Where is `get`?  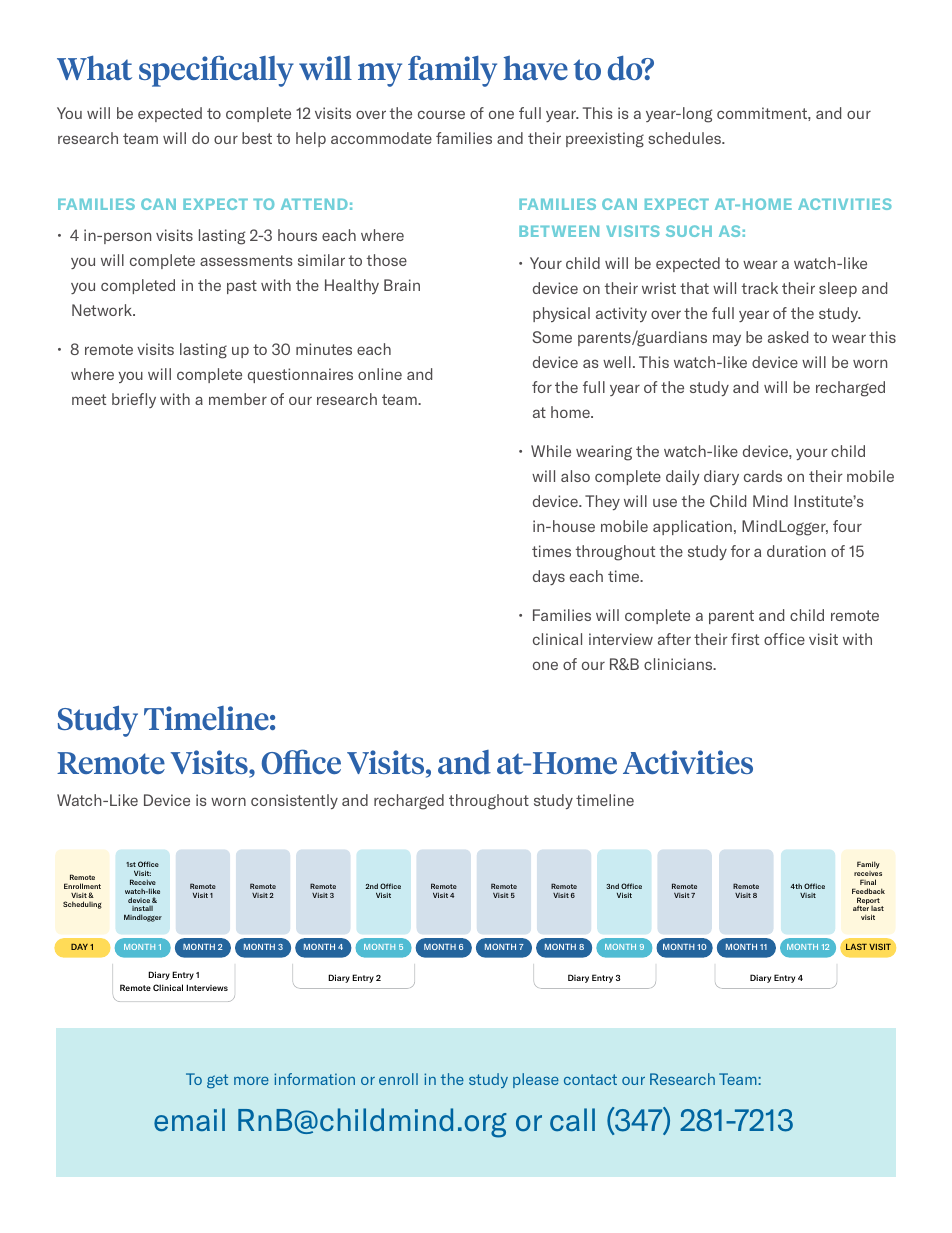 get is located at coordinates (217, 1081).
